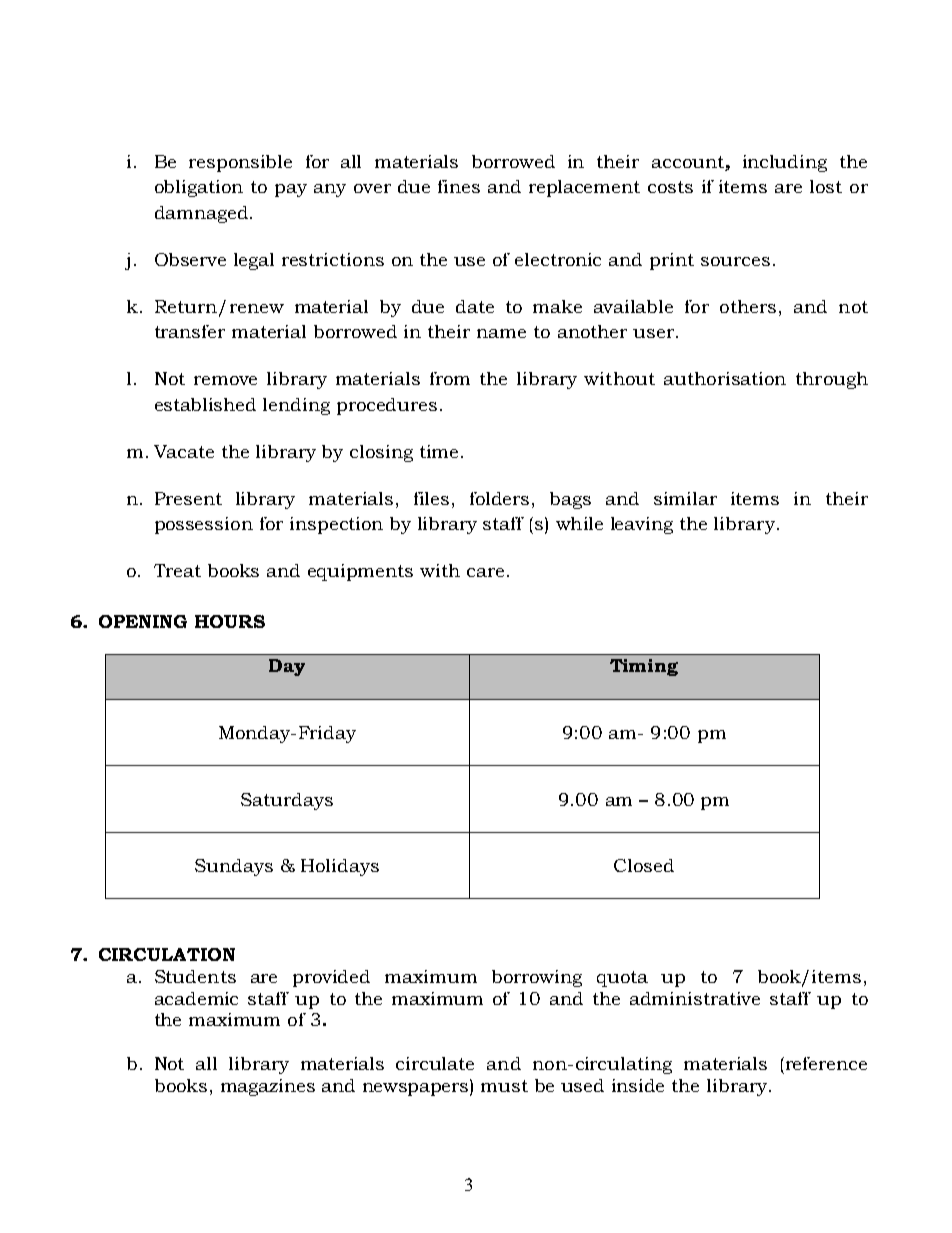 This screenshot has width=952, height=1233. Describe the element at coordinates (459, 186) in the screenshot. I see `fines` at that location.
